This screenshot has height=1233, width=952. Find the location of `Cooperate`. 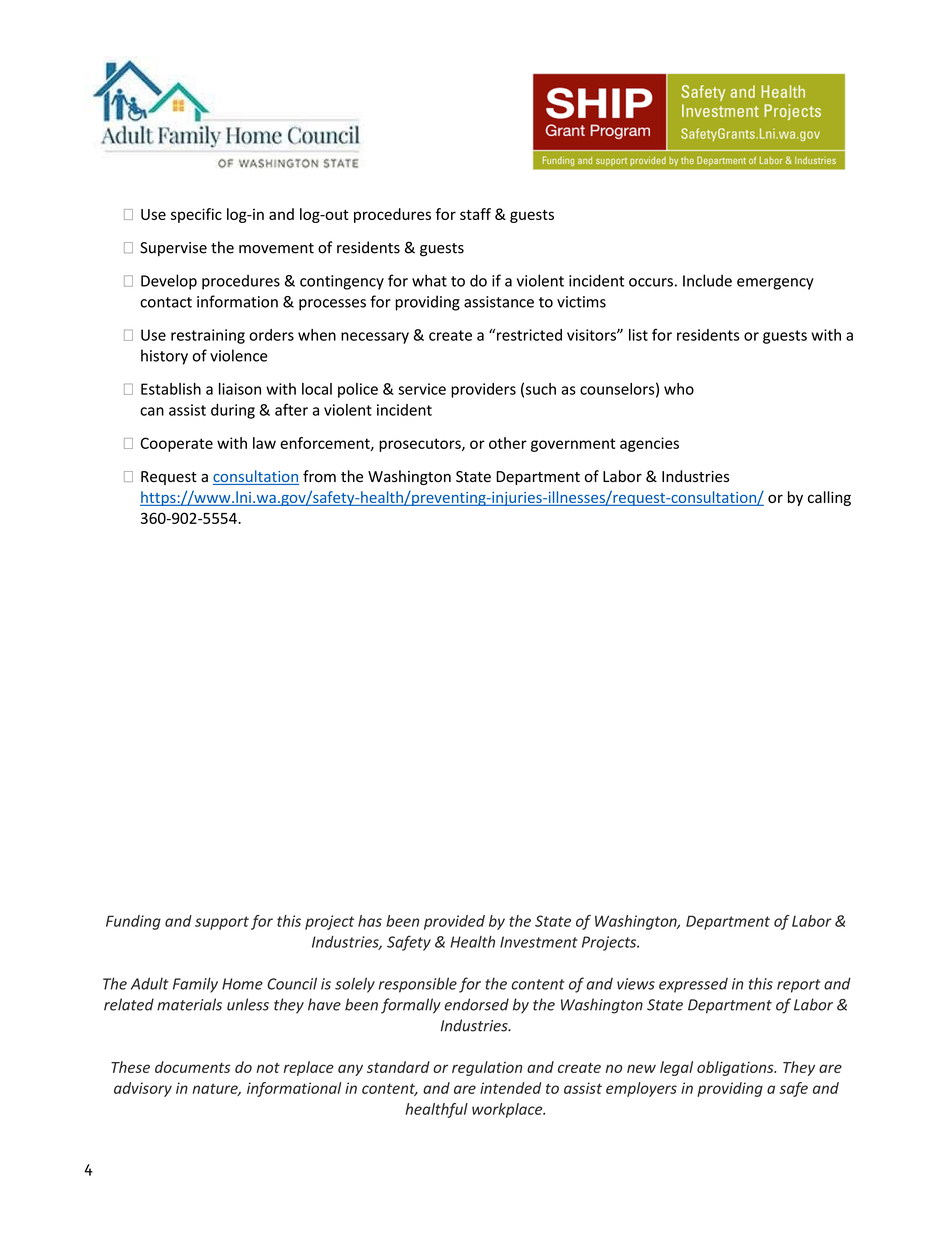

Cooperate is located at coordinates (176, 444).
